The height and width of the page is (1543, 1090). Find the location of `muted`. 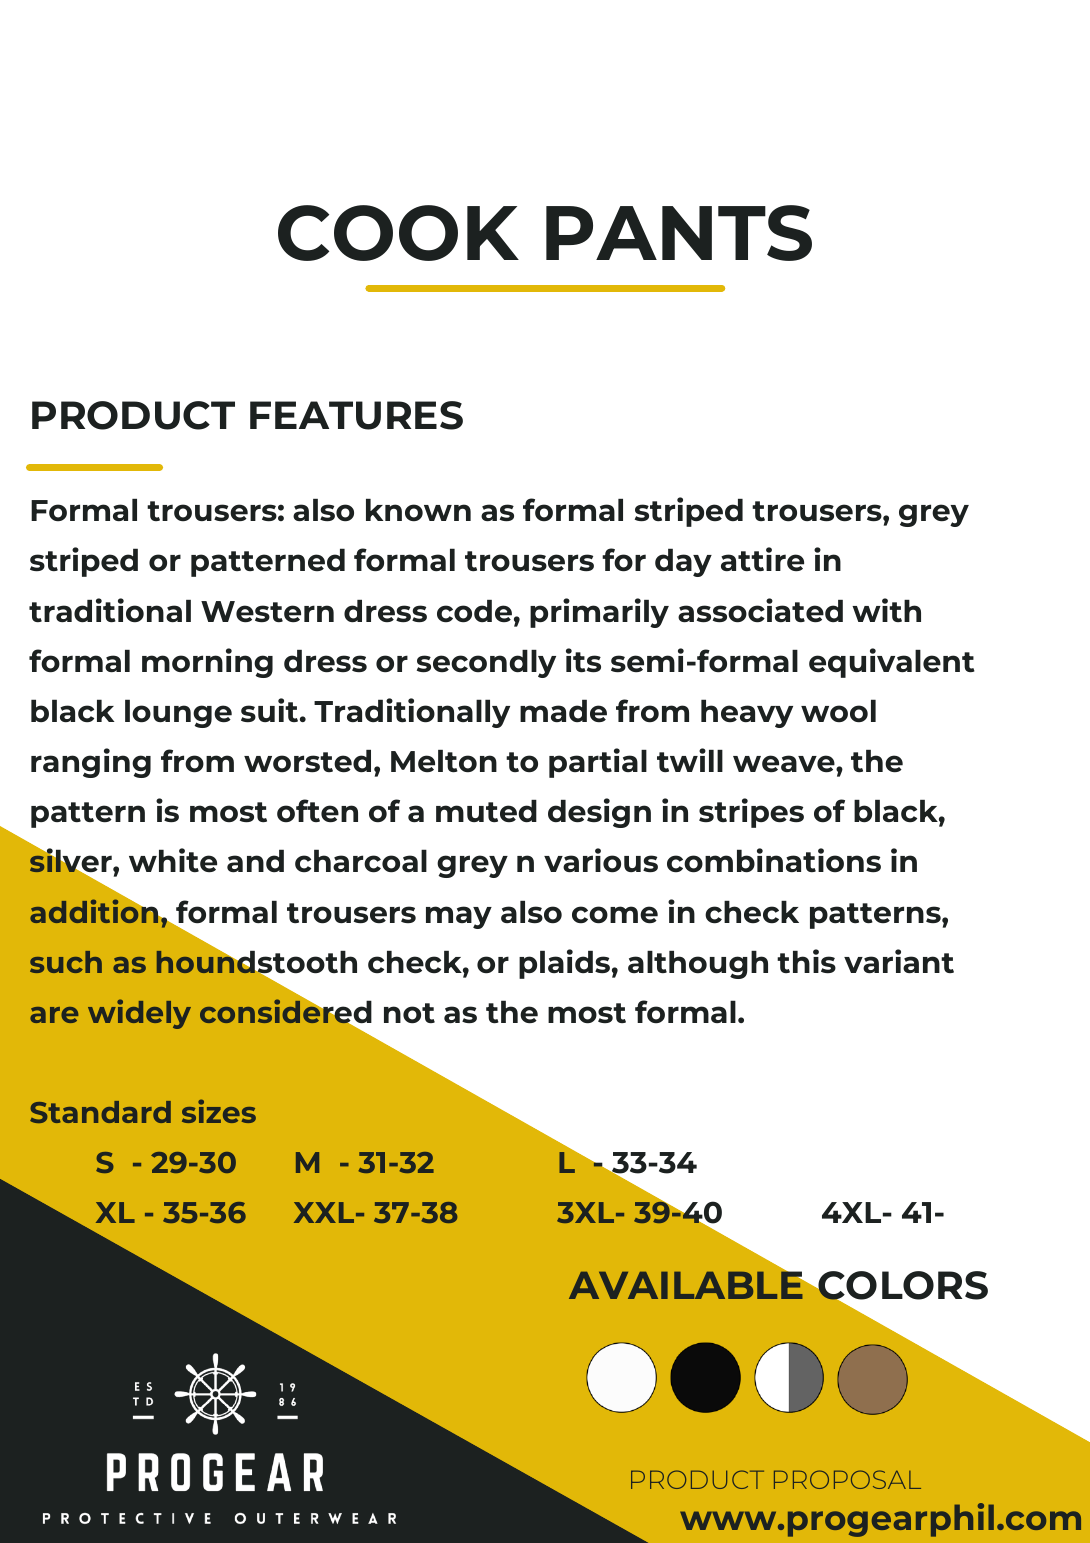

muted is located at coordinates (486, 811).
